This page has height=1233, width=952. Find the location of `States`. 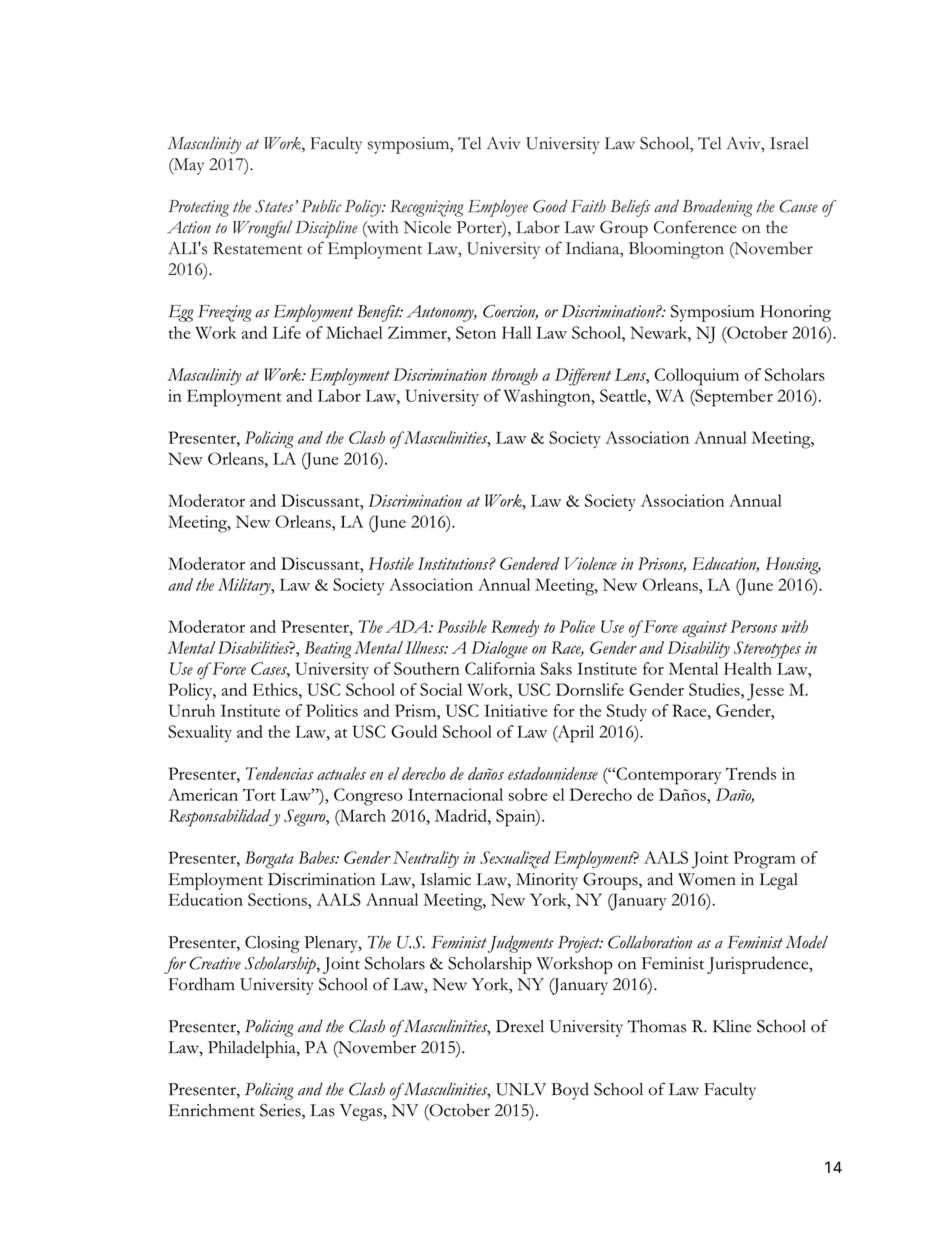

States is located at coordinates (275, 206).
